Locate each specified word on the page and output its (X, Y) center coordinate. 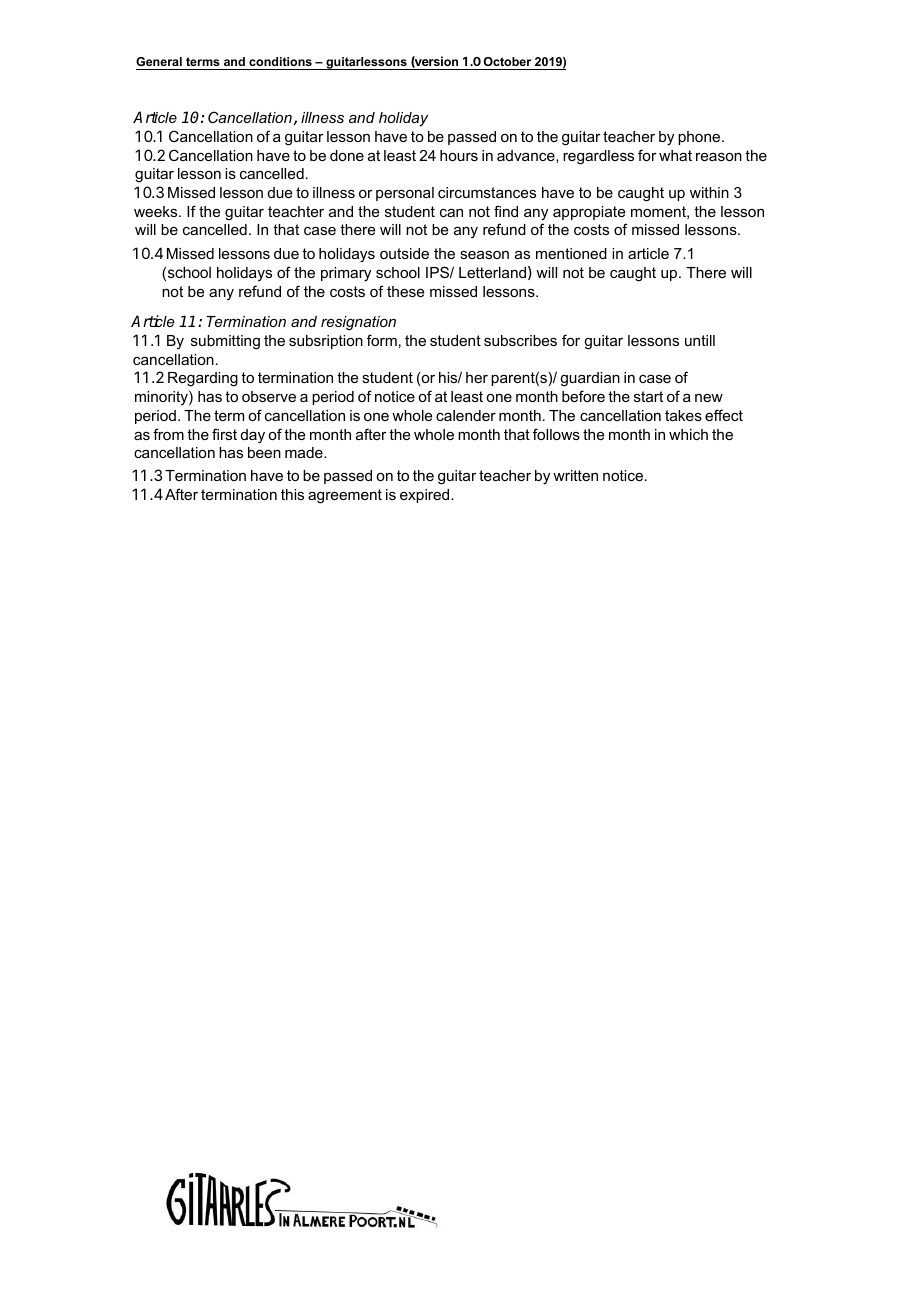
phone (700, 138)
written (575, 475)
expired (426, 496)
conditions (280, 61)
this (292, 494)
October (507, 61)
